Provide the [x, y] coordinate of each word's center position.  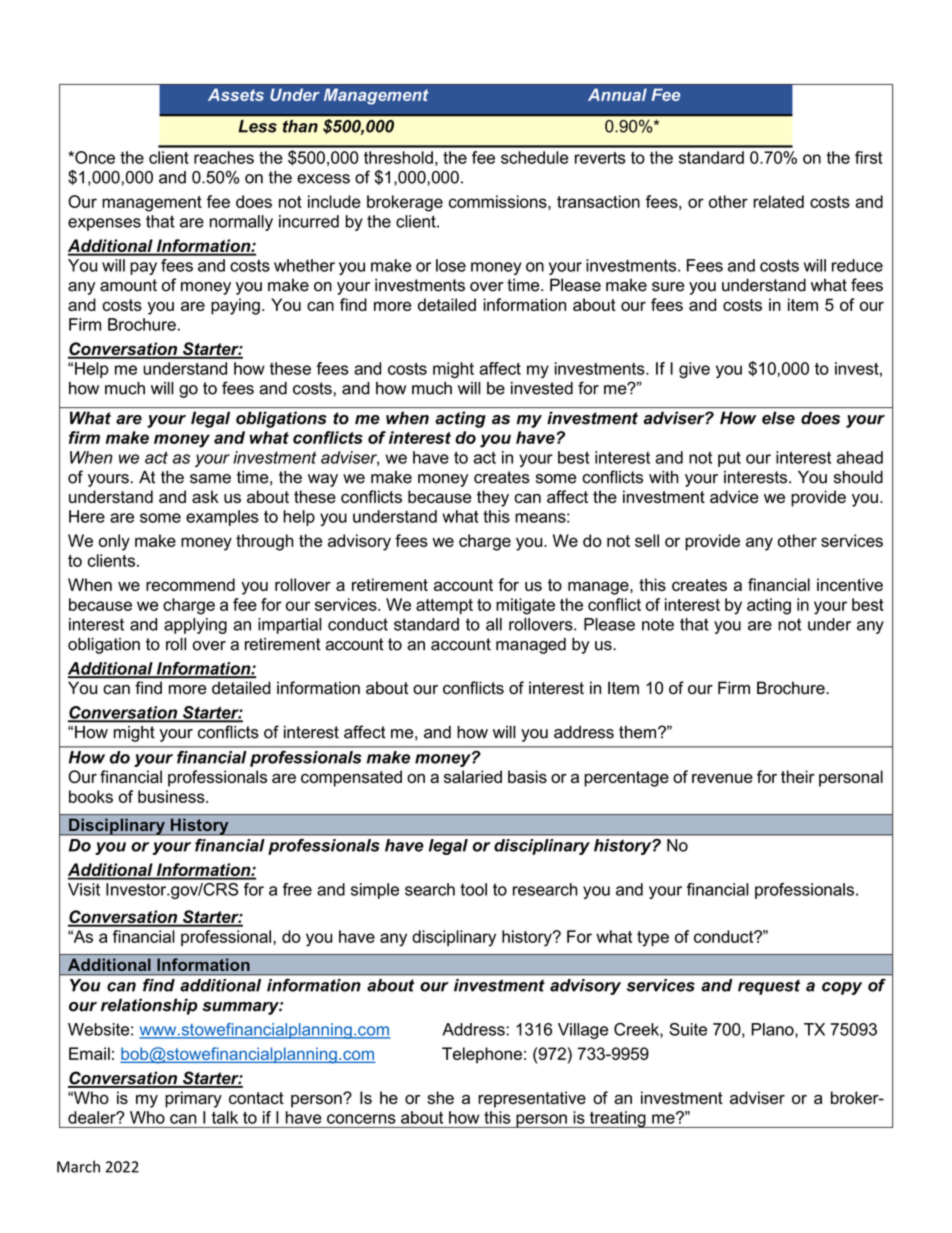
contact [256, 1098]
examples [222, 518]
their [798, 776]
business [172, 796]
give [694, 370]
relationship [149, 1006]
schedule [535, 157]
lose [451, 265]
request [769, 987]
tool [473, 889]
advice [734, 496]
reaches [224, 157]
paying [235, 306]
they [493, 498]
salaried [473, 776]
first [868, 157]
